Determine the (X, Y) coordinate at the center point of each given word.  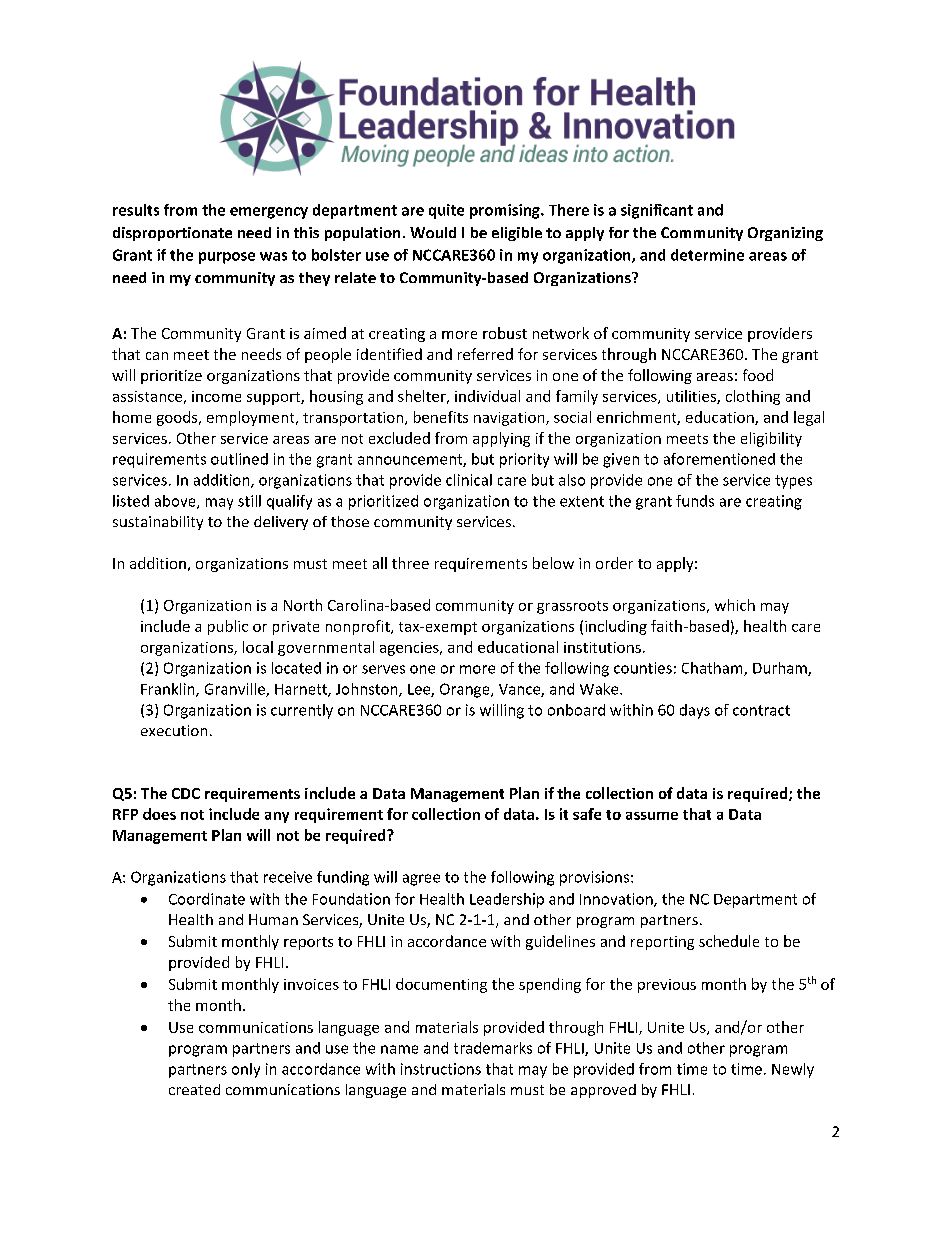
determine (707, 255)
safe (587, 814)
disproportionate (172, 234)
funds (695, 501)
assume (652, 816)
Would (433, 232)
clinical (469, 480)
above (176, 502)
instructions (441, 1069)
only (246, 1070)
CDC (186, 793)
